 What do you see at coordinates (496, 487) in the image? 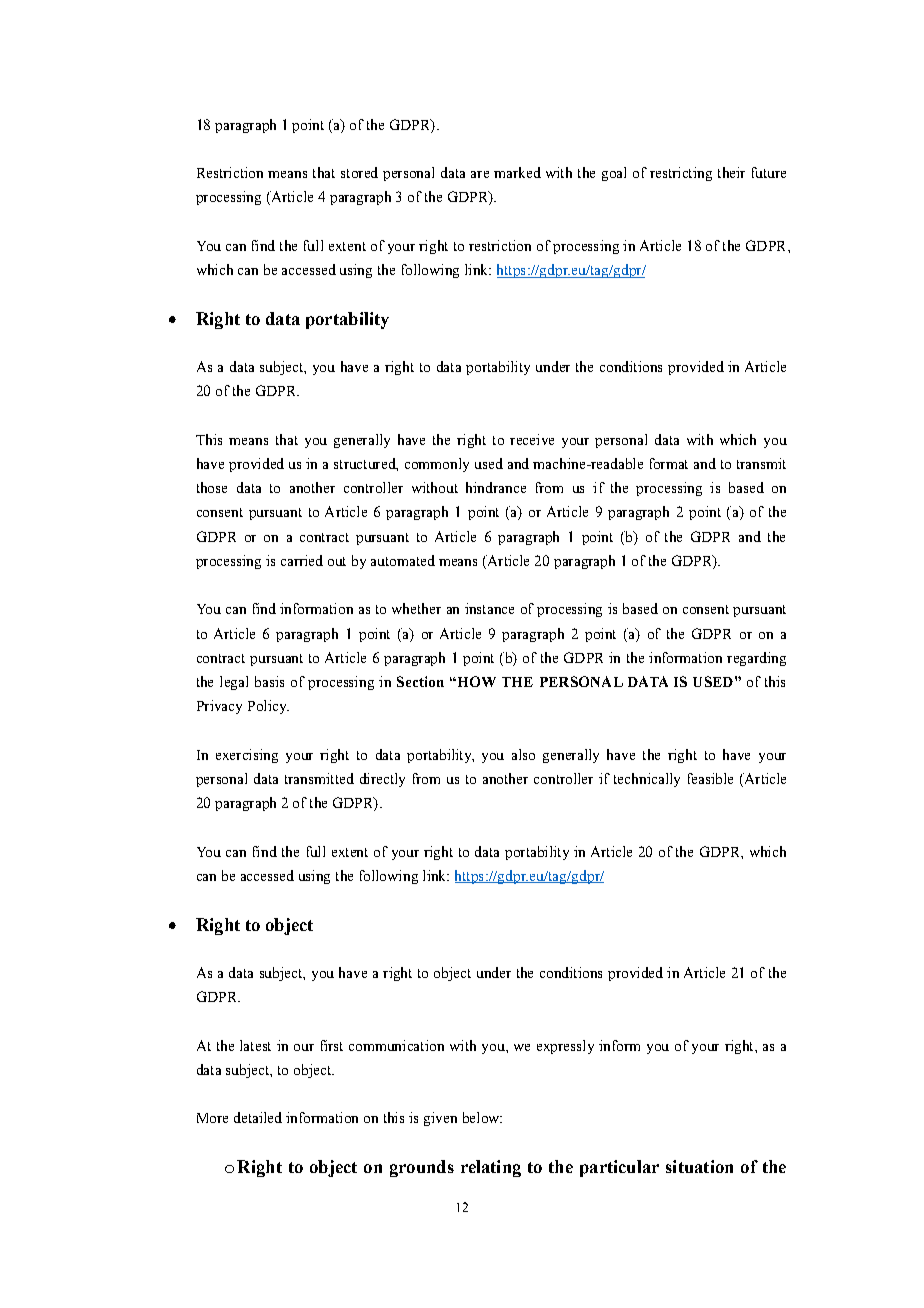
I see `hindrance` at bounding box center [496, 487].
